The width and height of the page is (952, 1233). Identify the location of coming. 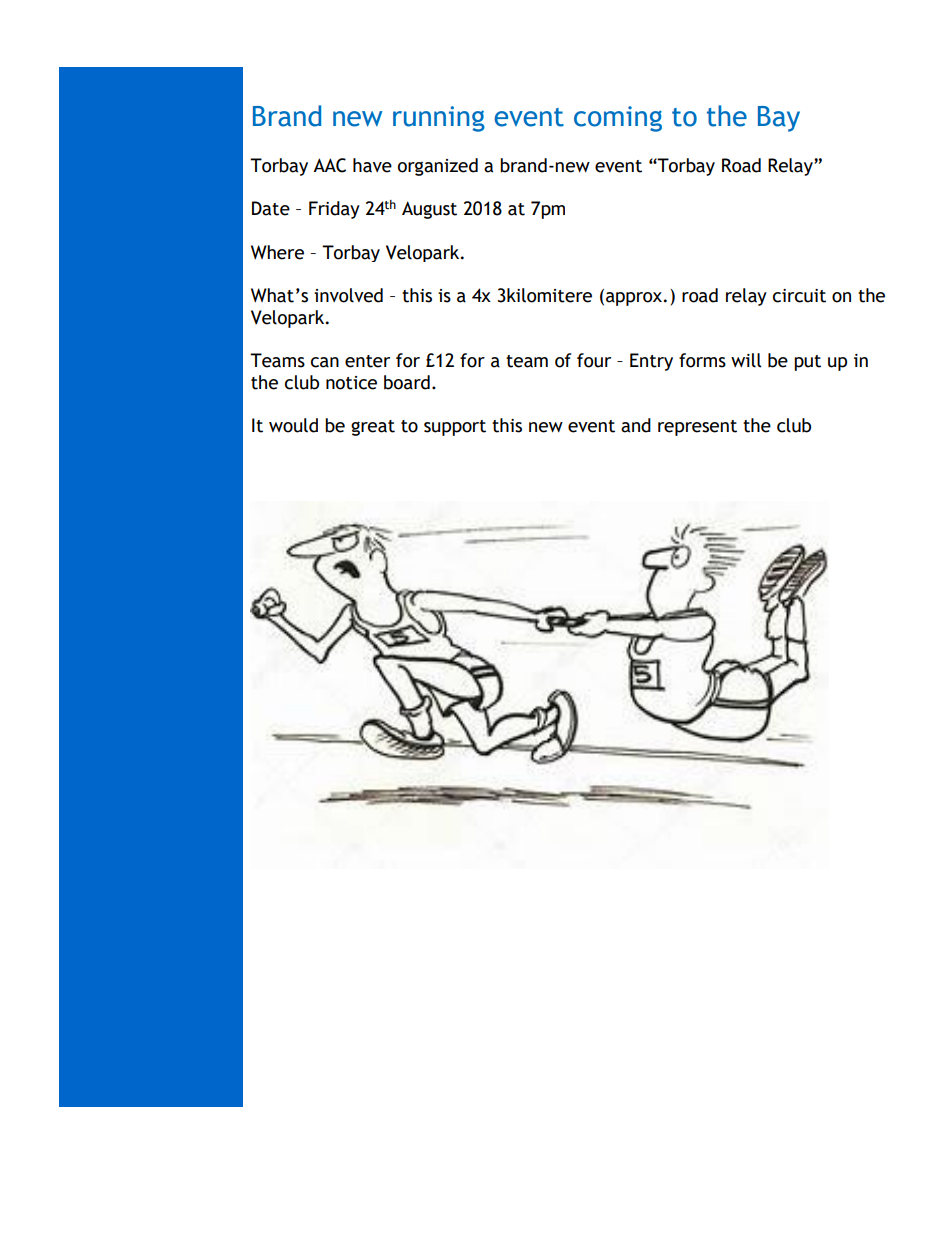
(618, 119).
